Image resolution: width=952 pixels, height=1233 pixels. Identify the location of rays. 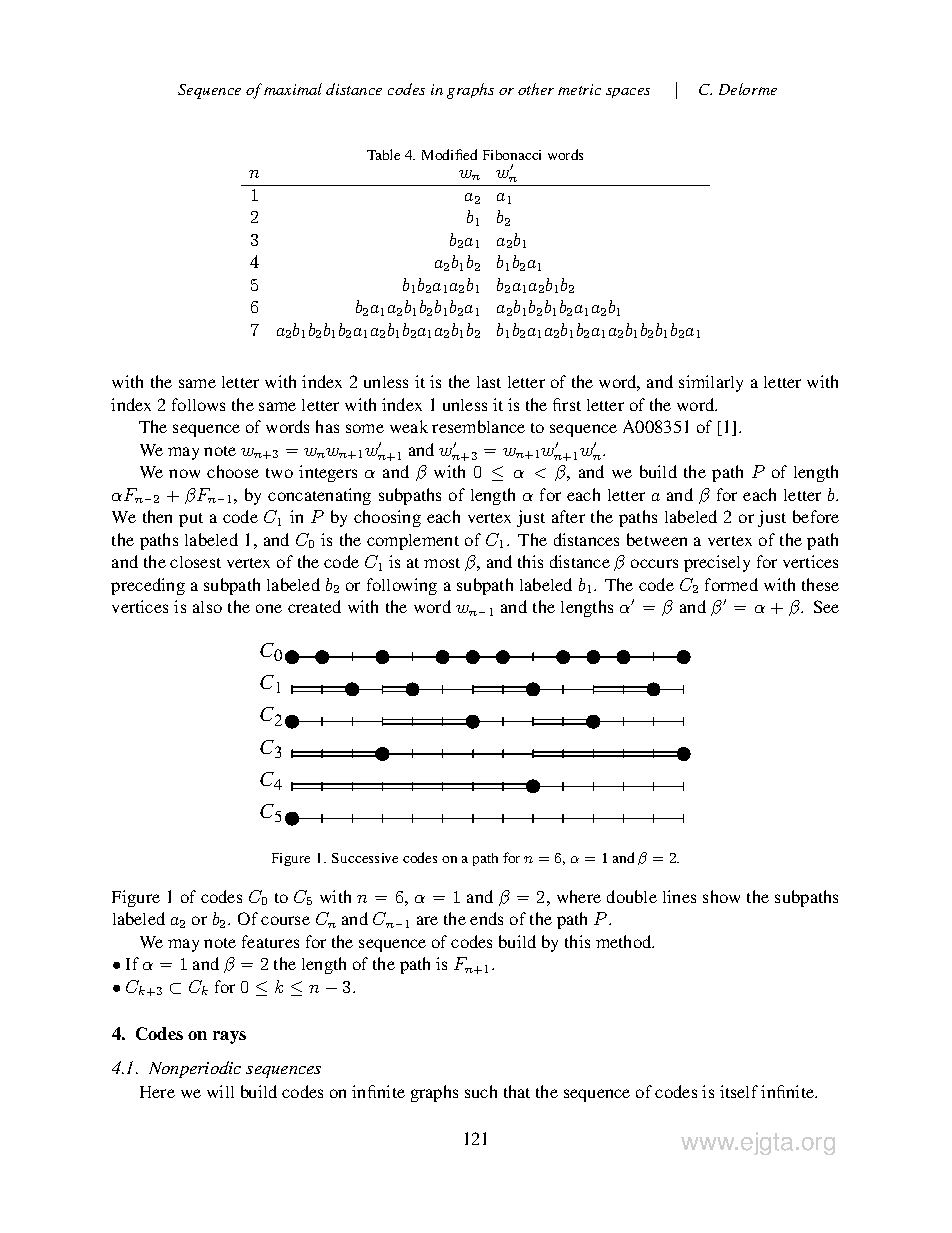
(229, 1037).
